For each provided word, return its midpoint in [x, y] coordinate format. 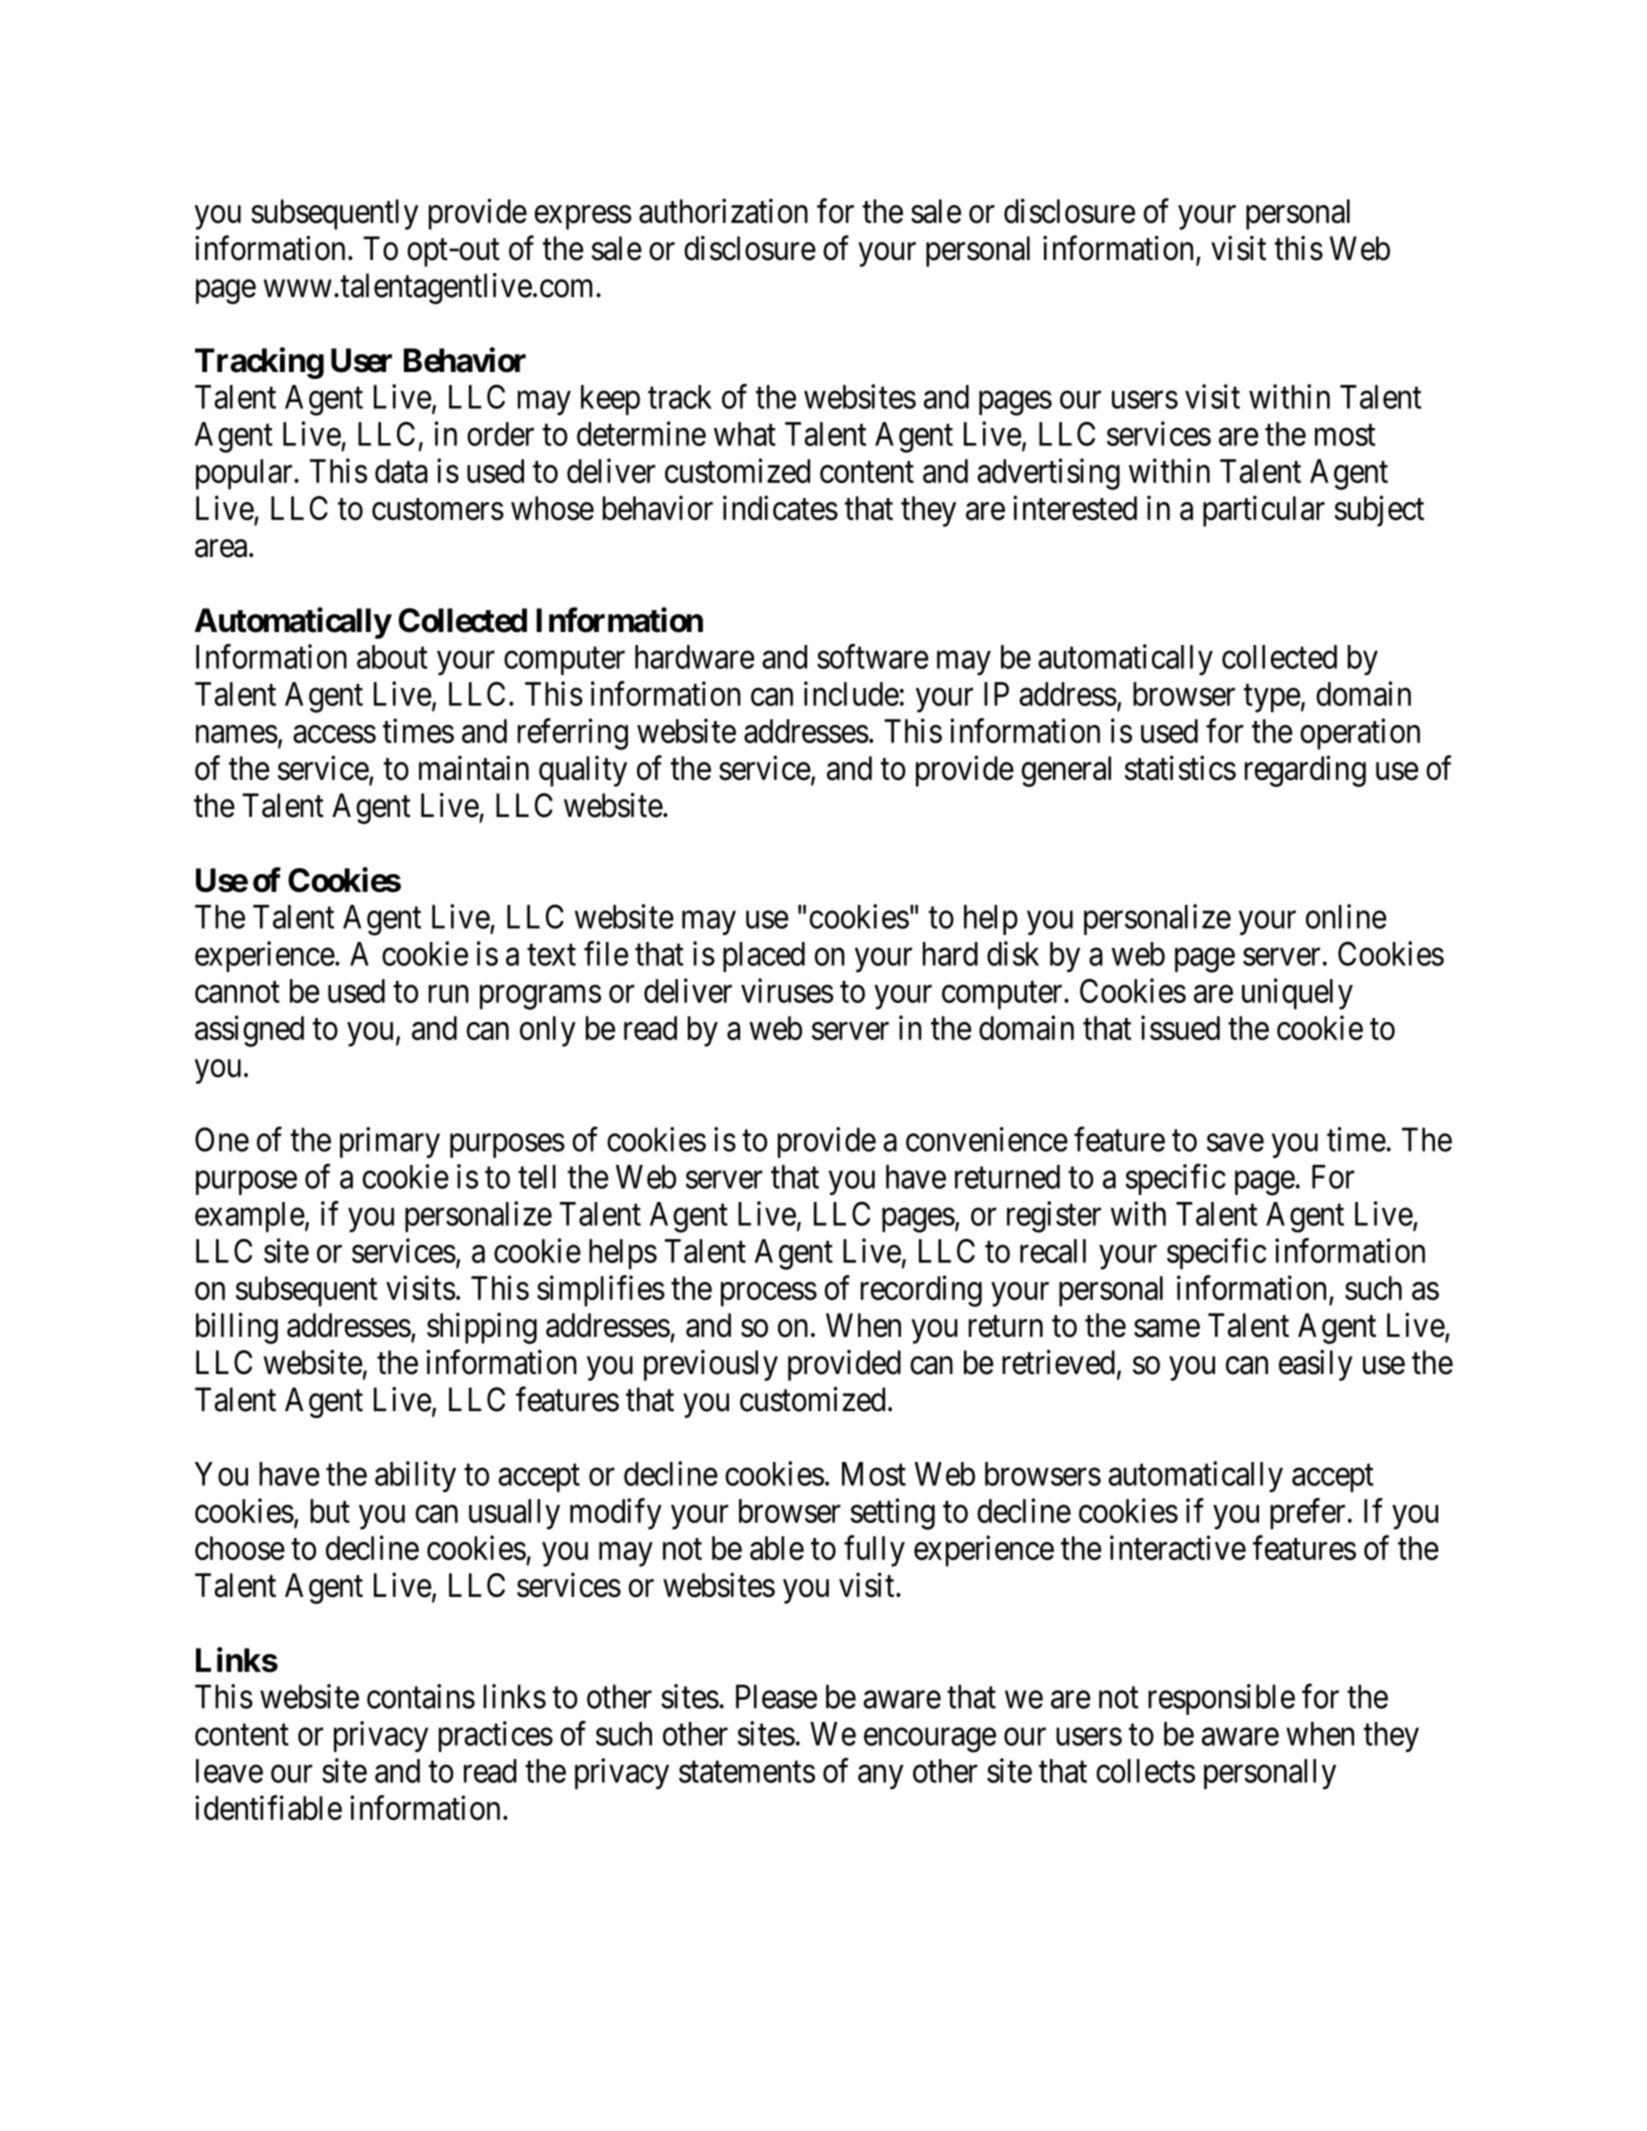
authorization [723, 211]
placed [764, 957]
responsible [1221, 1699]
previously [711, 1365]
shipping [482, 1328]
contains [421, 1696]
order [500, 434]
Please [776, 1696]
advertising [1048, 474]
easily [1316, 1365]
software [872, 656]
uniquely [1297, 994]
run [449, 994]
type [1272, 698]
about [392, 657]
